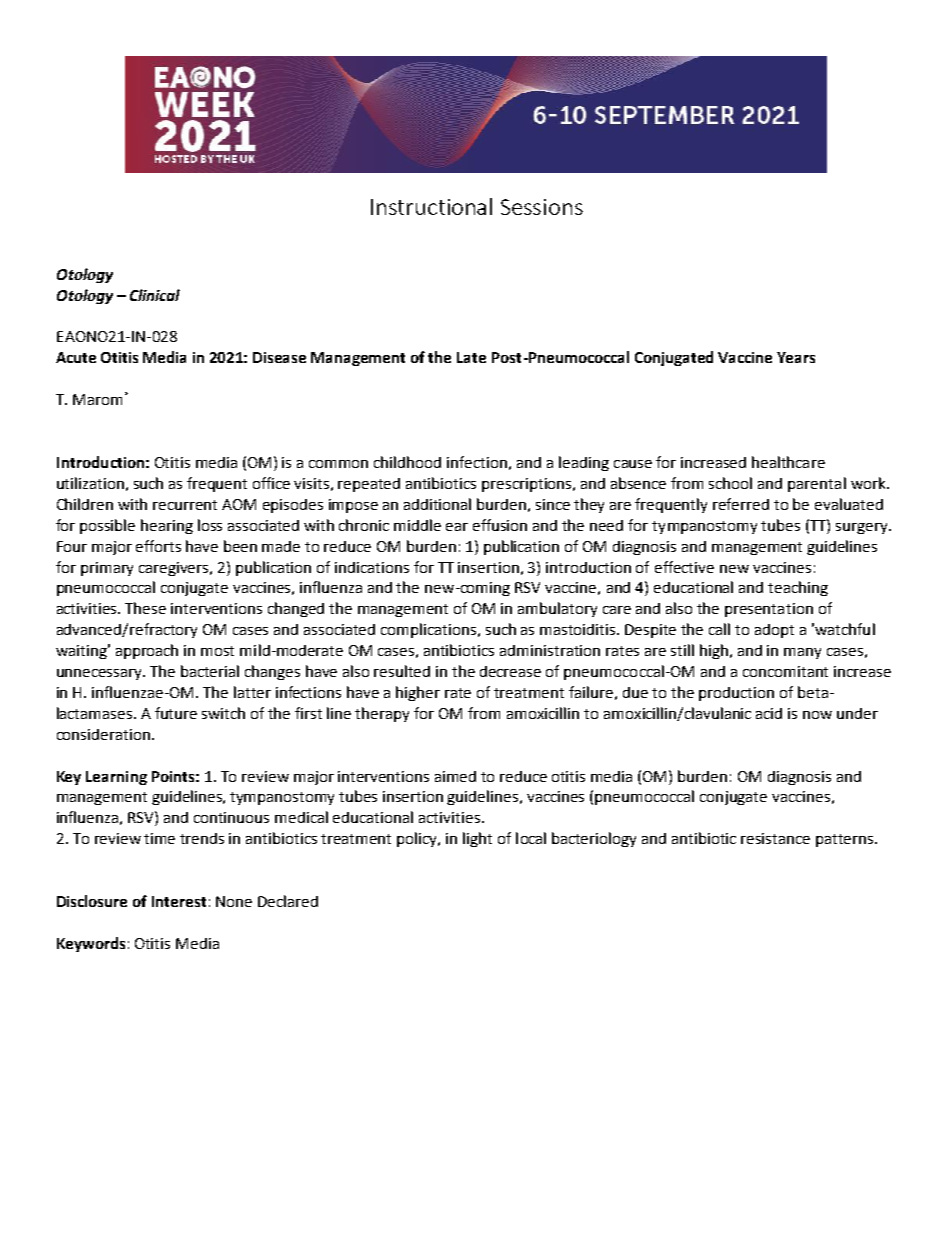  Describe the element at coordinates (116, 778) in the screenshot. I see `Learning` at that location.
